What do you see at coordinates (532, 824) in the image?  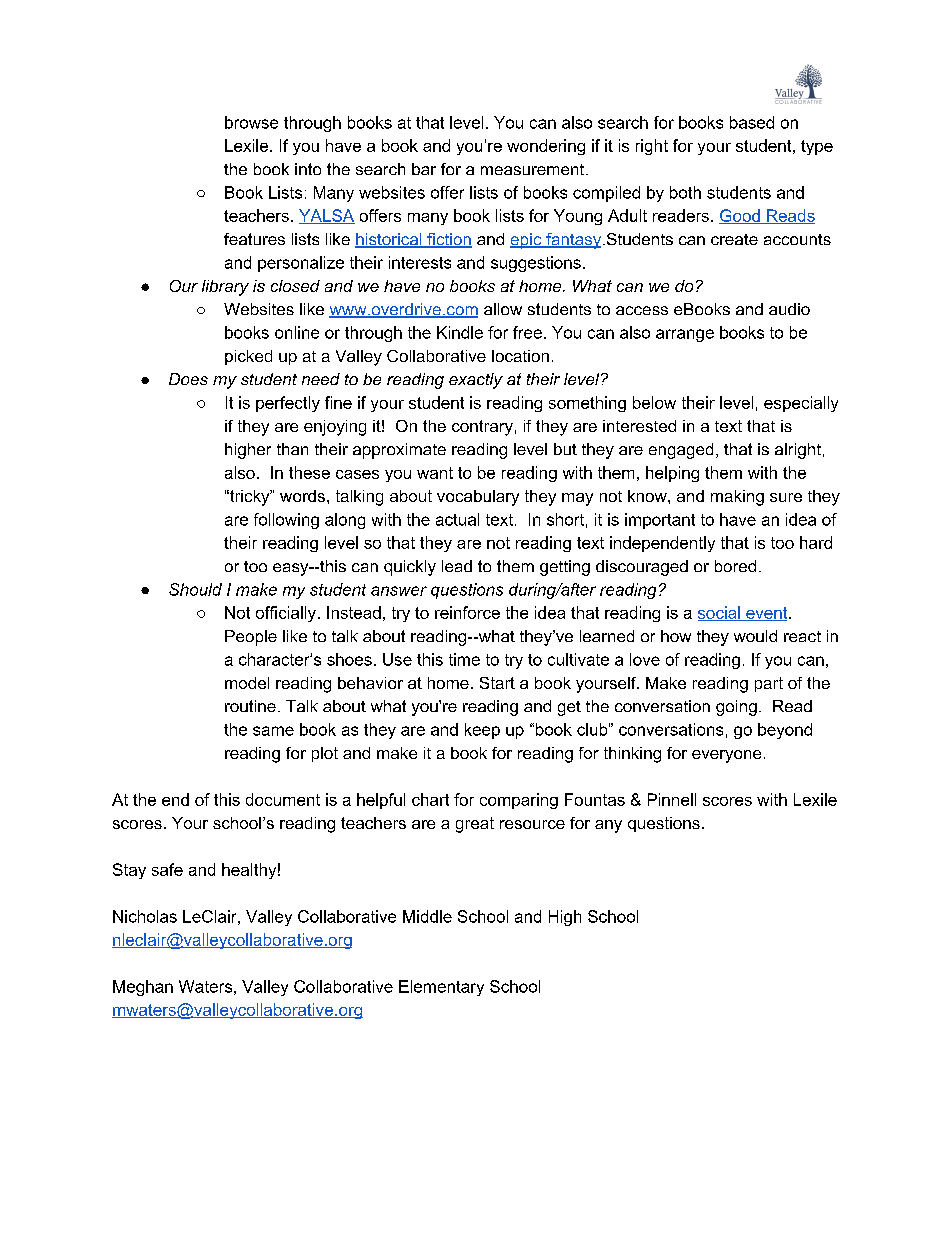 I see `resource` at bounding box center [532, 824].
